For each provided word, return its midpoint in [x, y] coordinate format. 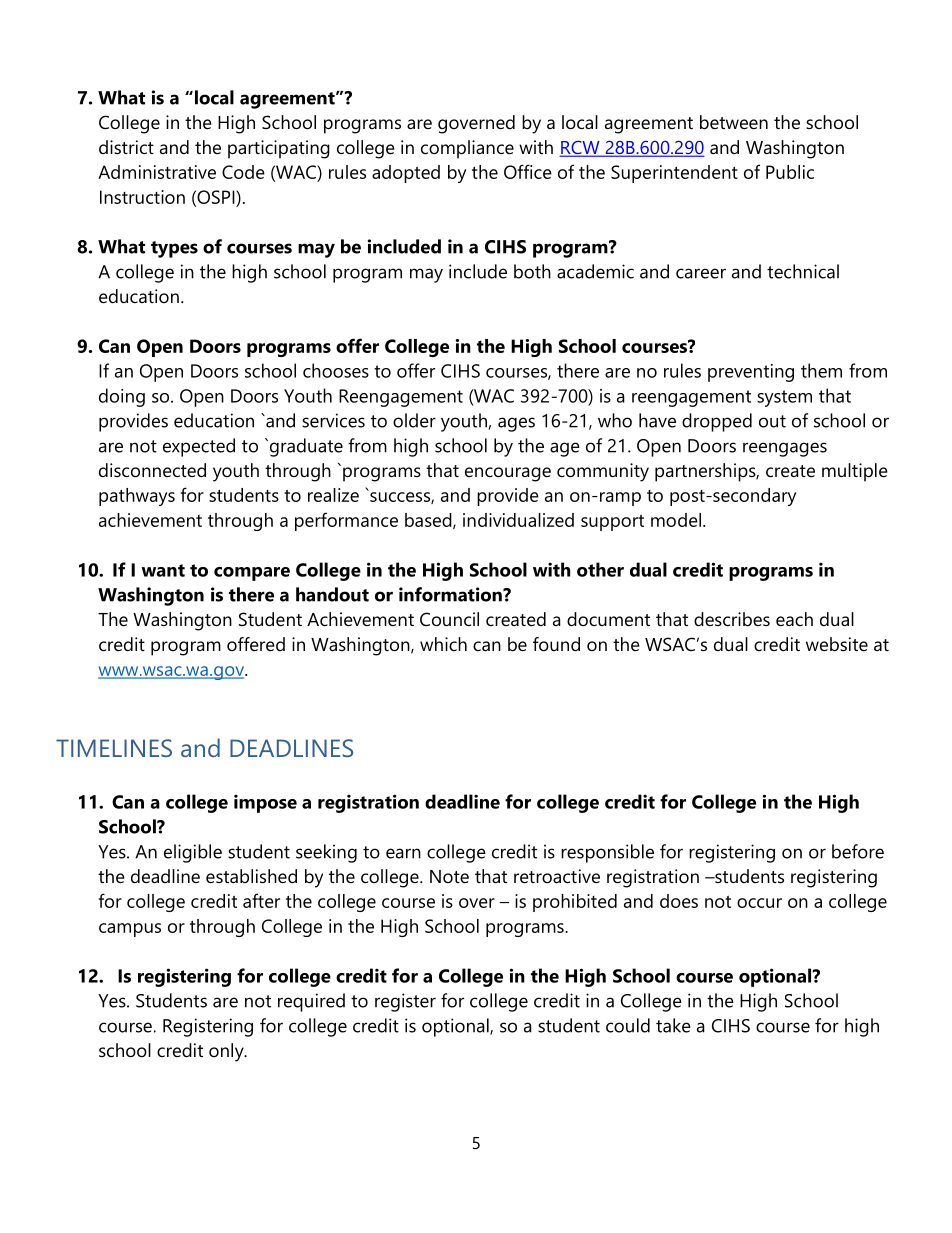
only [227, 1052]
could [628, 1025]
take [673, 1025]
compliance [467, 149]
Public [790, 172]
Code [243, 172]
